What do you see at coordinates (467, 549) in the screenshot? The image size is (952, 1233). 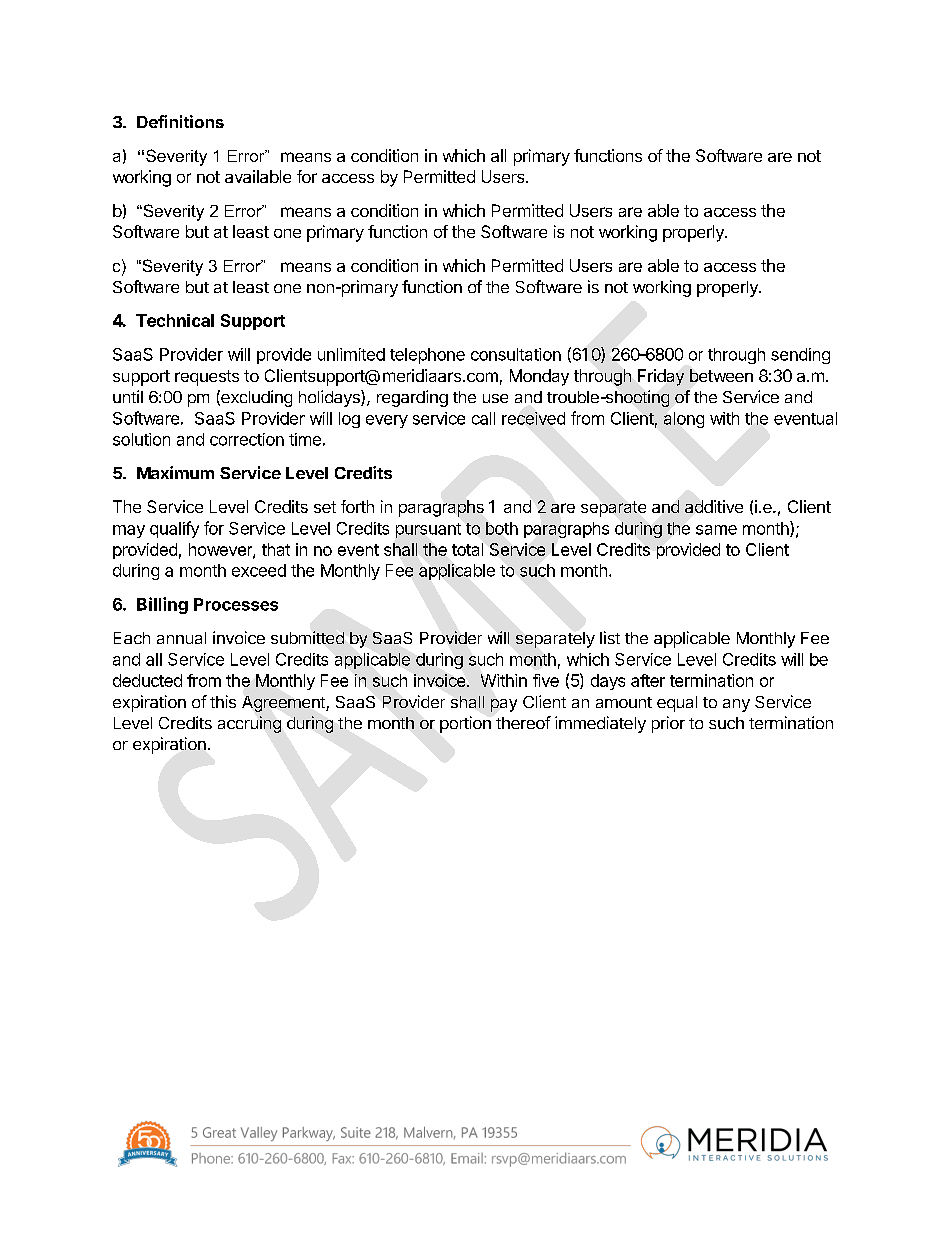 I see `total` at bounding box center [467, 549].
